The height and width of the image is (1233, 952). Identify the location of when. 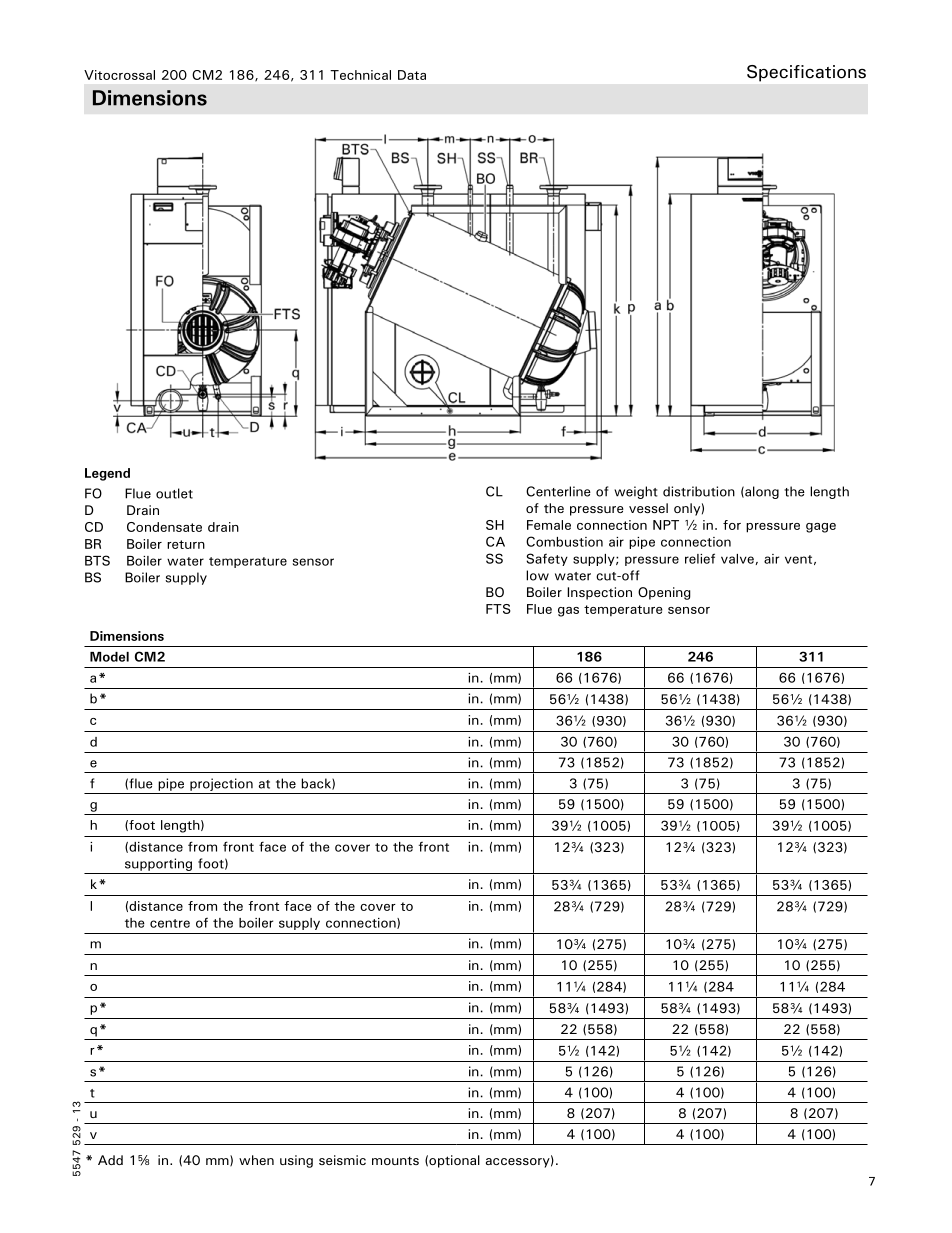
(256, 1160).
